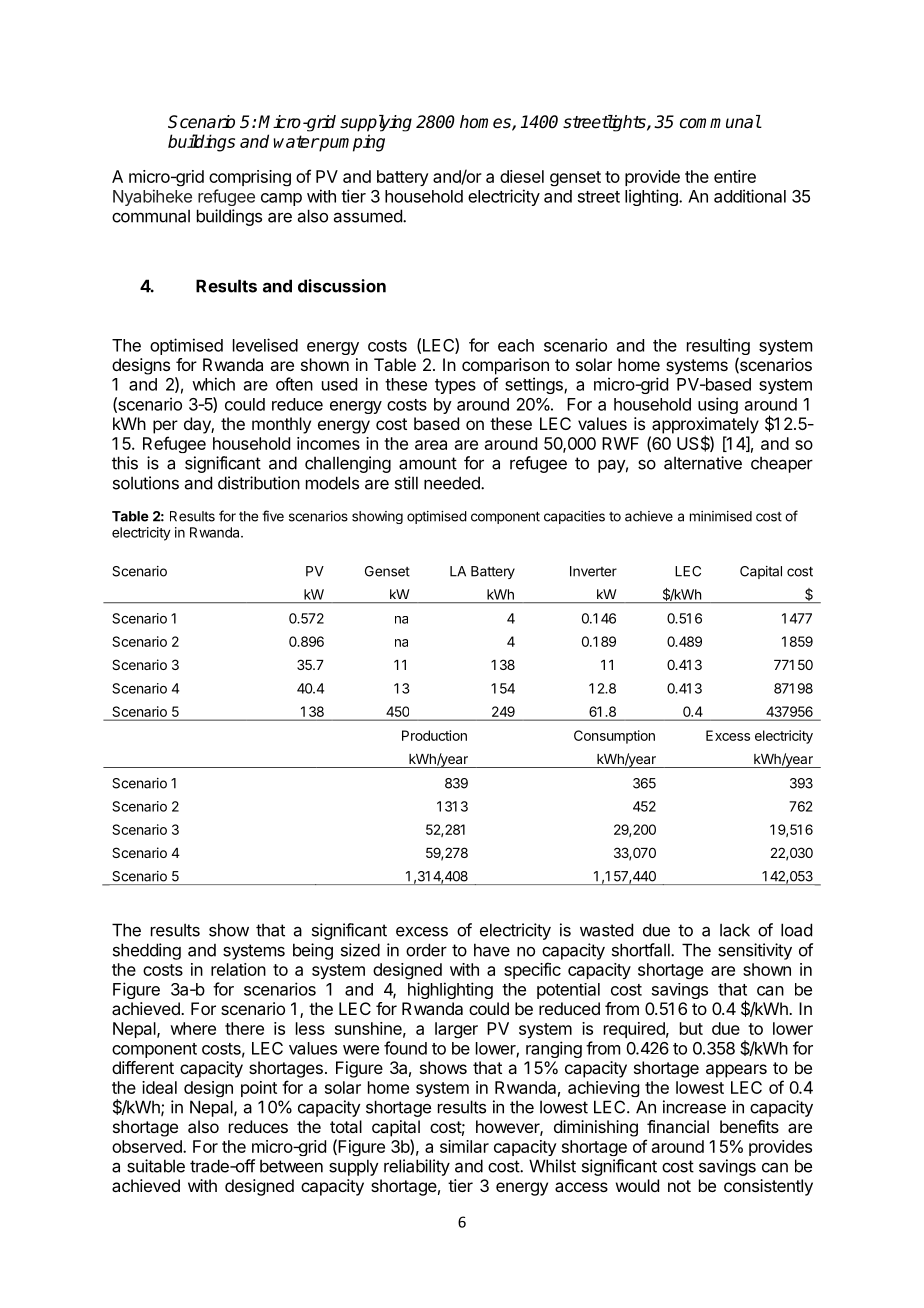 The height and width of the image is (1308, 924). What do you see at coordinates (250, 178) in the image?
I see `comprising` at bounding box center [250, 178].
